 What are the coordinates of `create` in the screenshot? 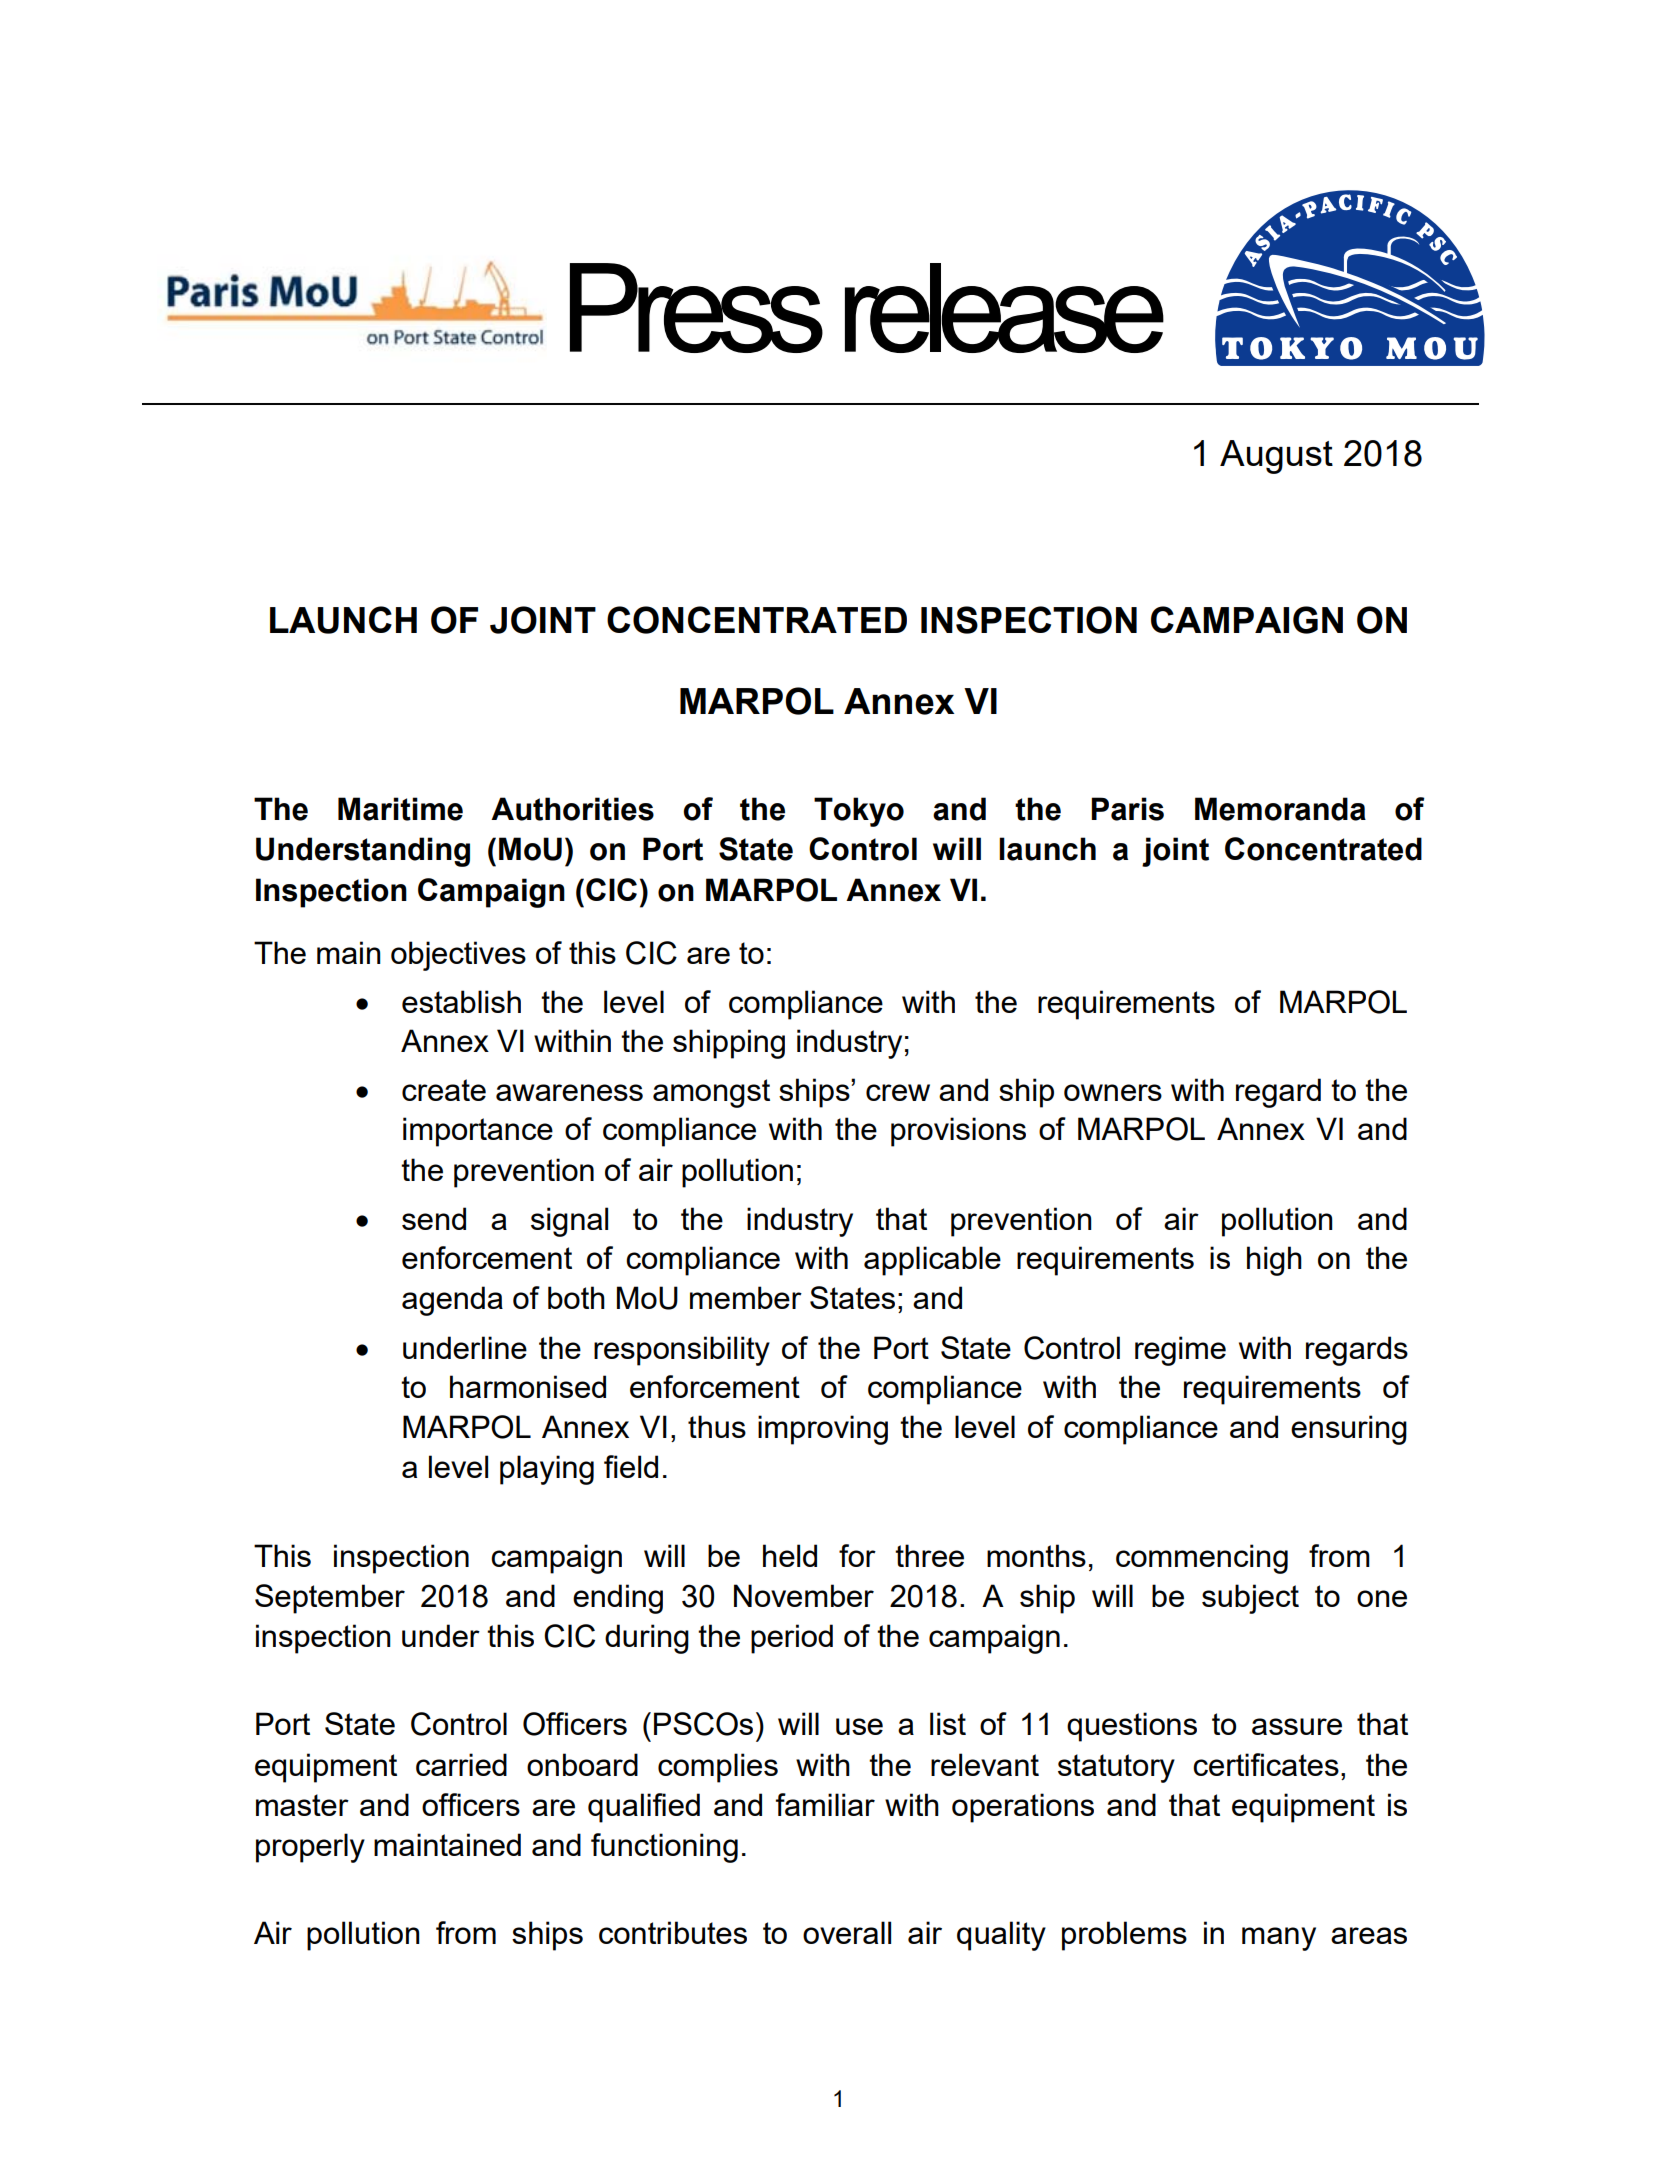 It's located at (444, 1090).
